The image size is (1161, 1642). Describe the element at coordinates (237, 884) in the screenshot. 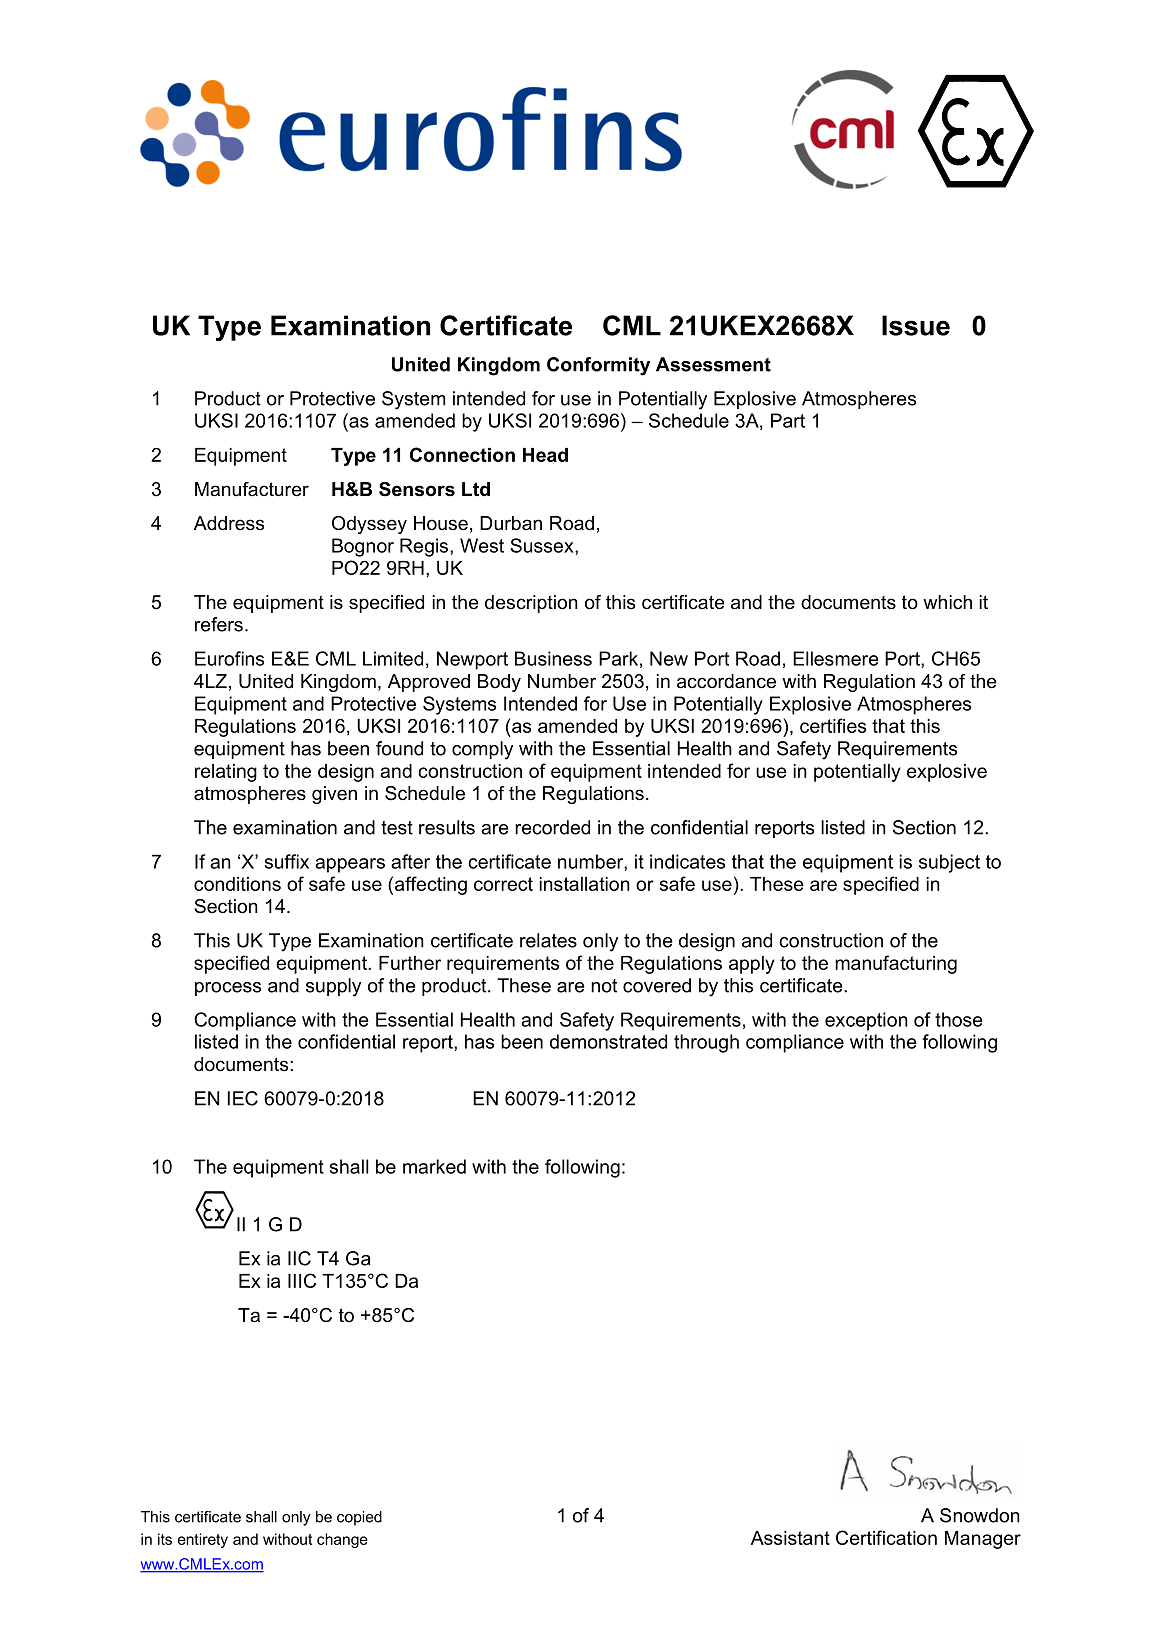

I see `conditions` at that location.
